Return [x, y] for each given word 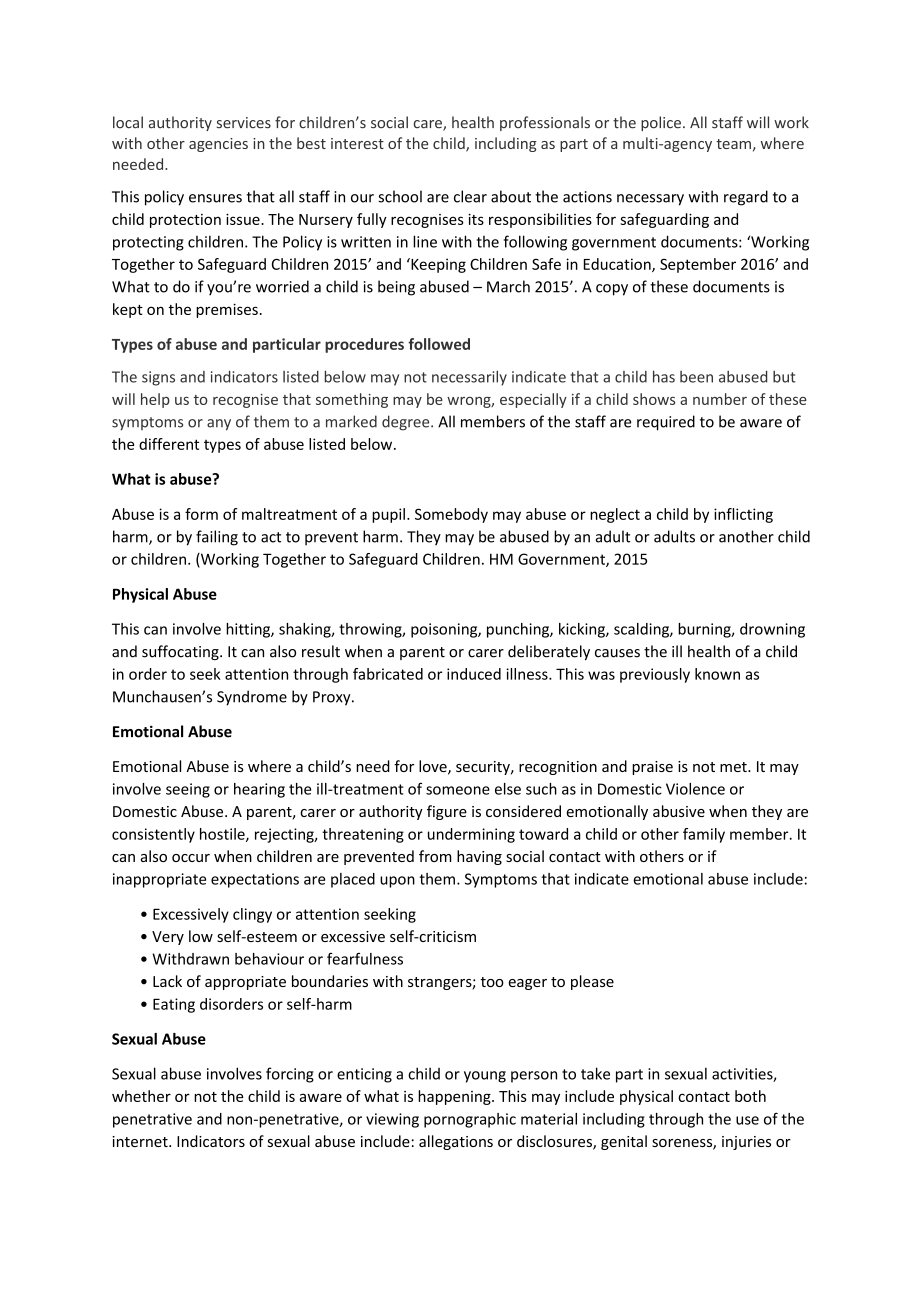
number [720, 399]
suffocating [181, 652]
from [435, 856]
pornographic [470, 1120]
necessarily [469, 378]
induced [474, 674]
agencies [218, 145]
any [219, 425]
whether [141, 1096]
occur [191, 858]
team [733, 144]
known [717, 674]
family [704, 835]
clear [470, 196]
